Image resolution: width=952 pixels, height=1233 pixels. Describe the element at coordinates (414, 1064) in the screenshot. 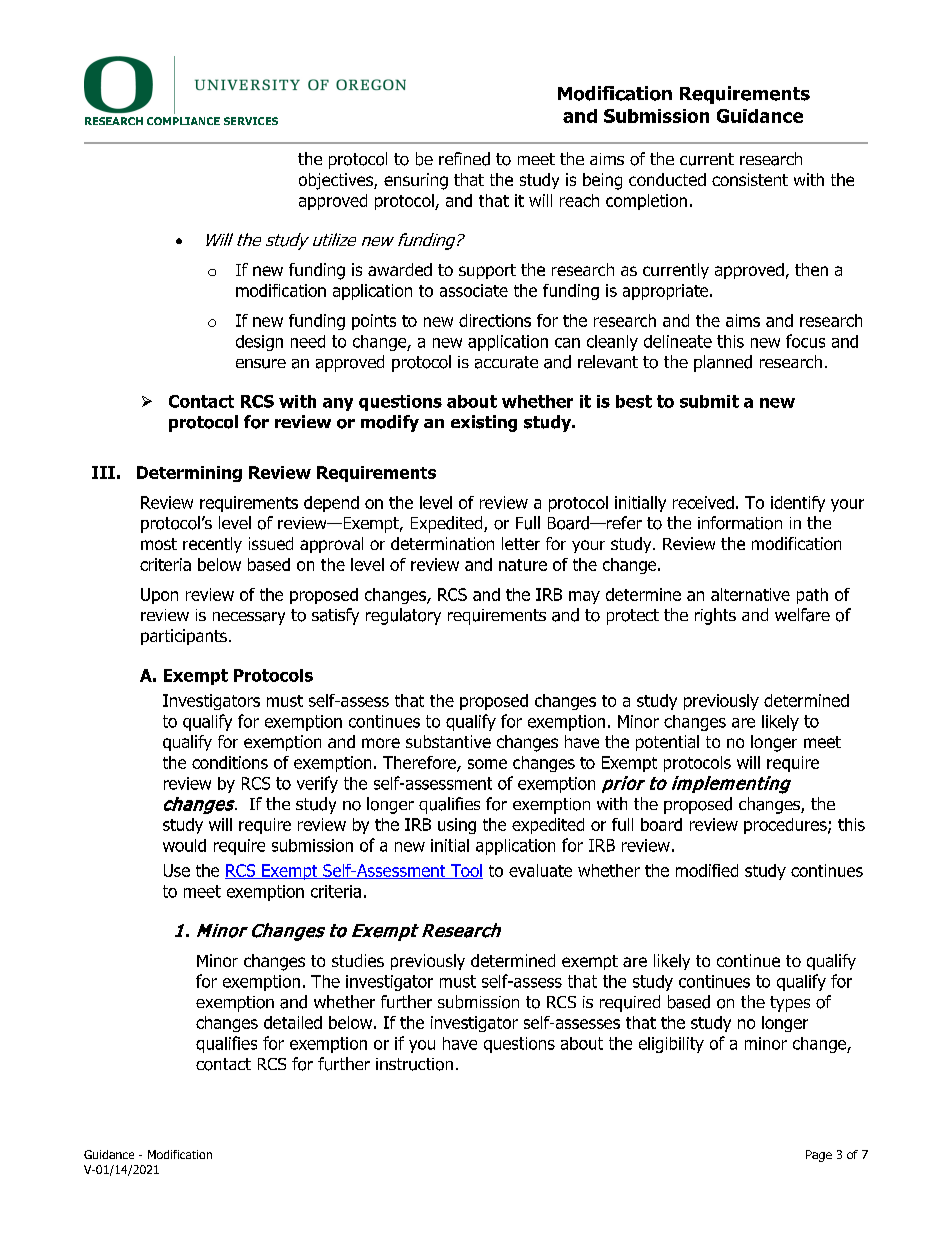

I see `instruction` at that location.
